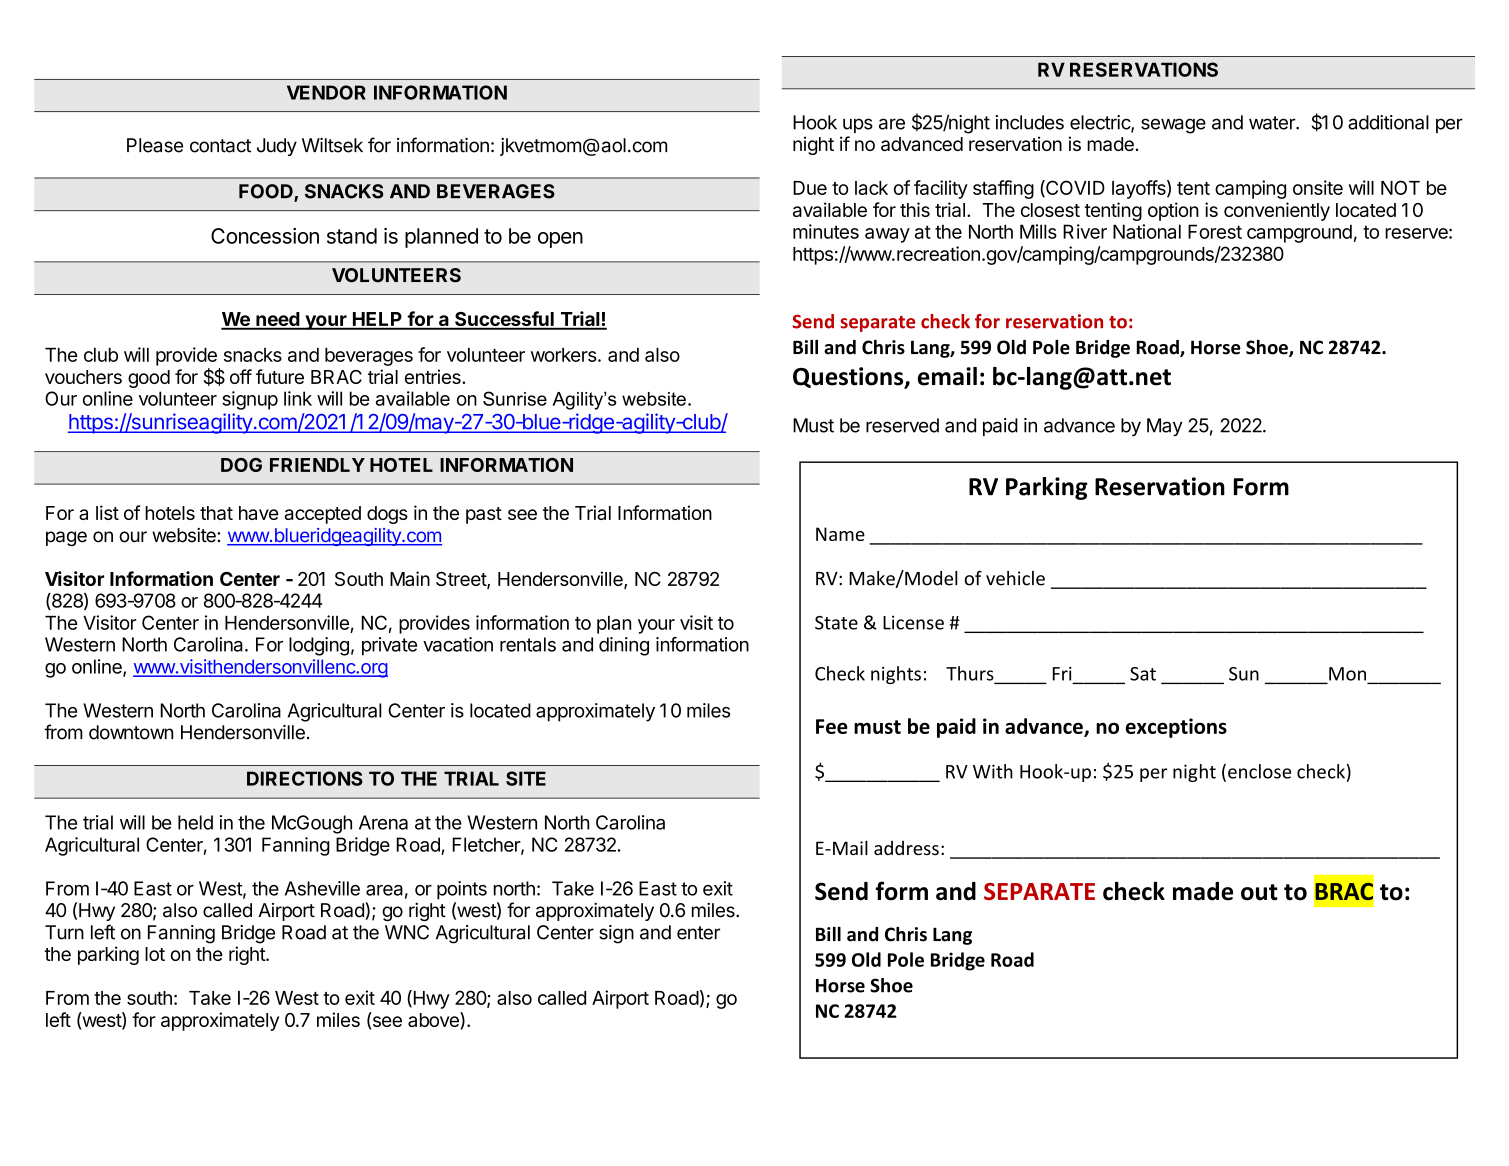 The width and height of the image is (1509, 1166). Describe the element at coordinates (858, 125) in the image. I see `ups` at that location.
